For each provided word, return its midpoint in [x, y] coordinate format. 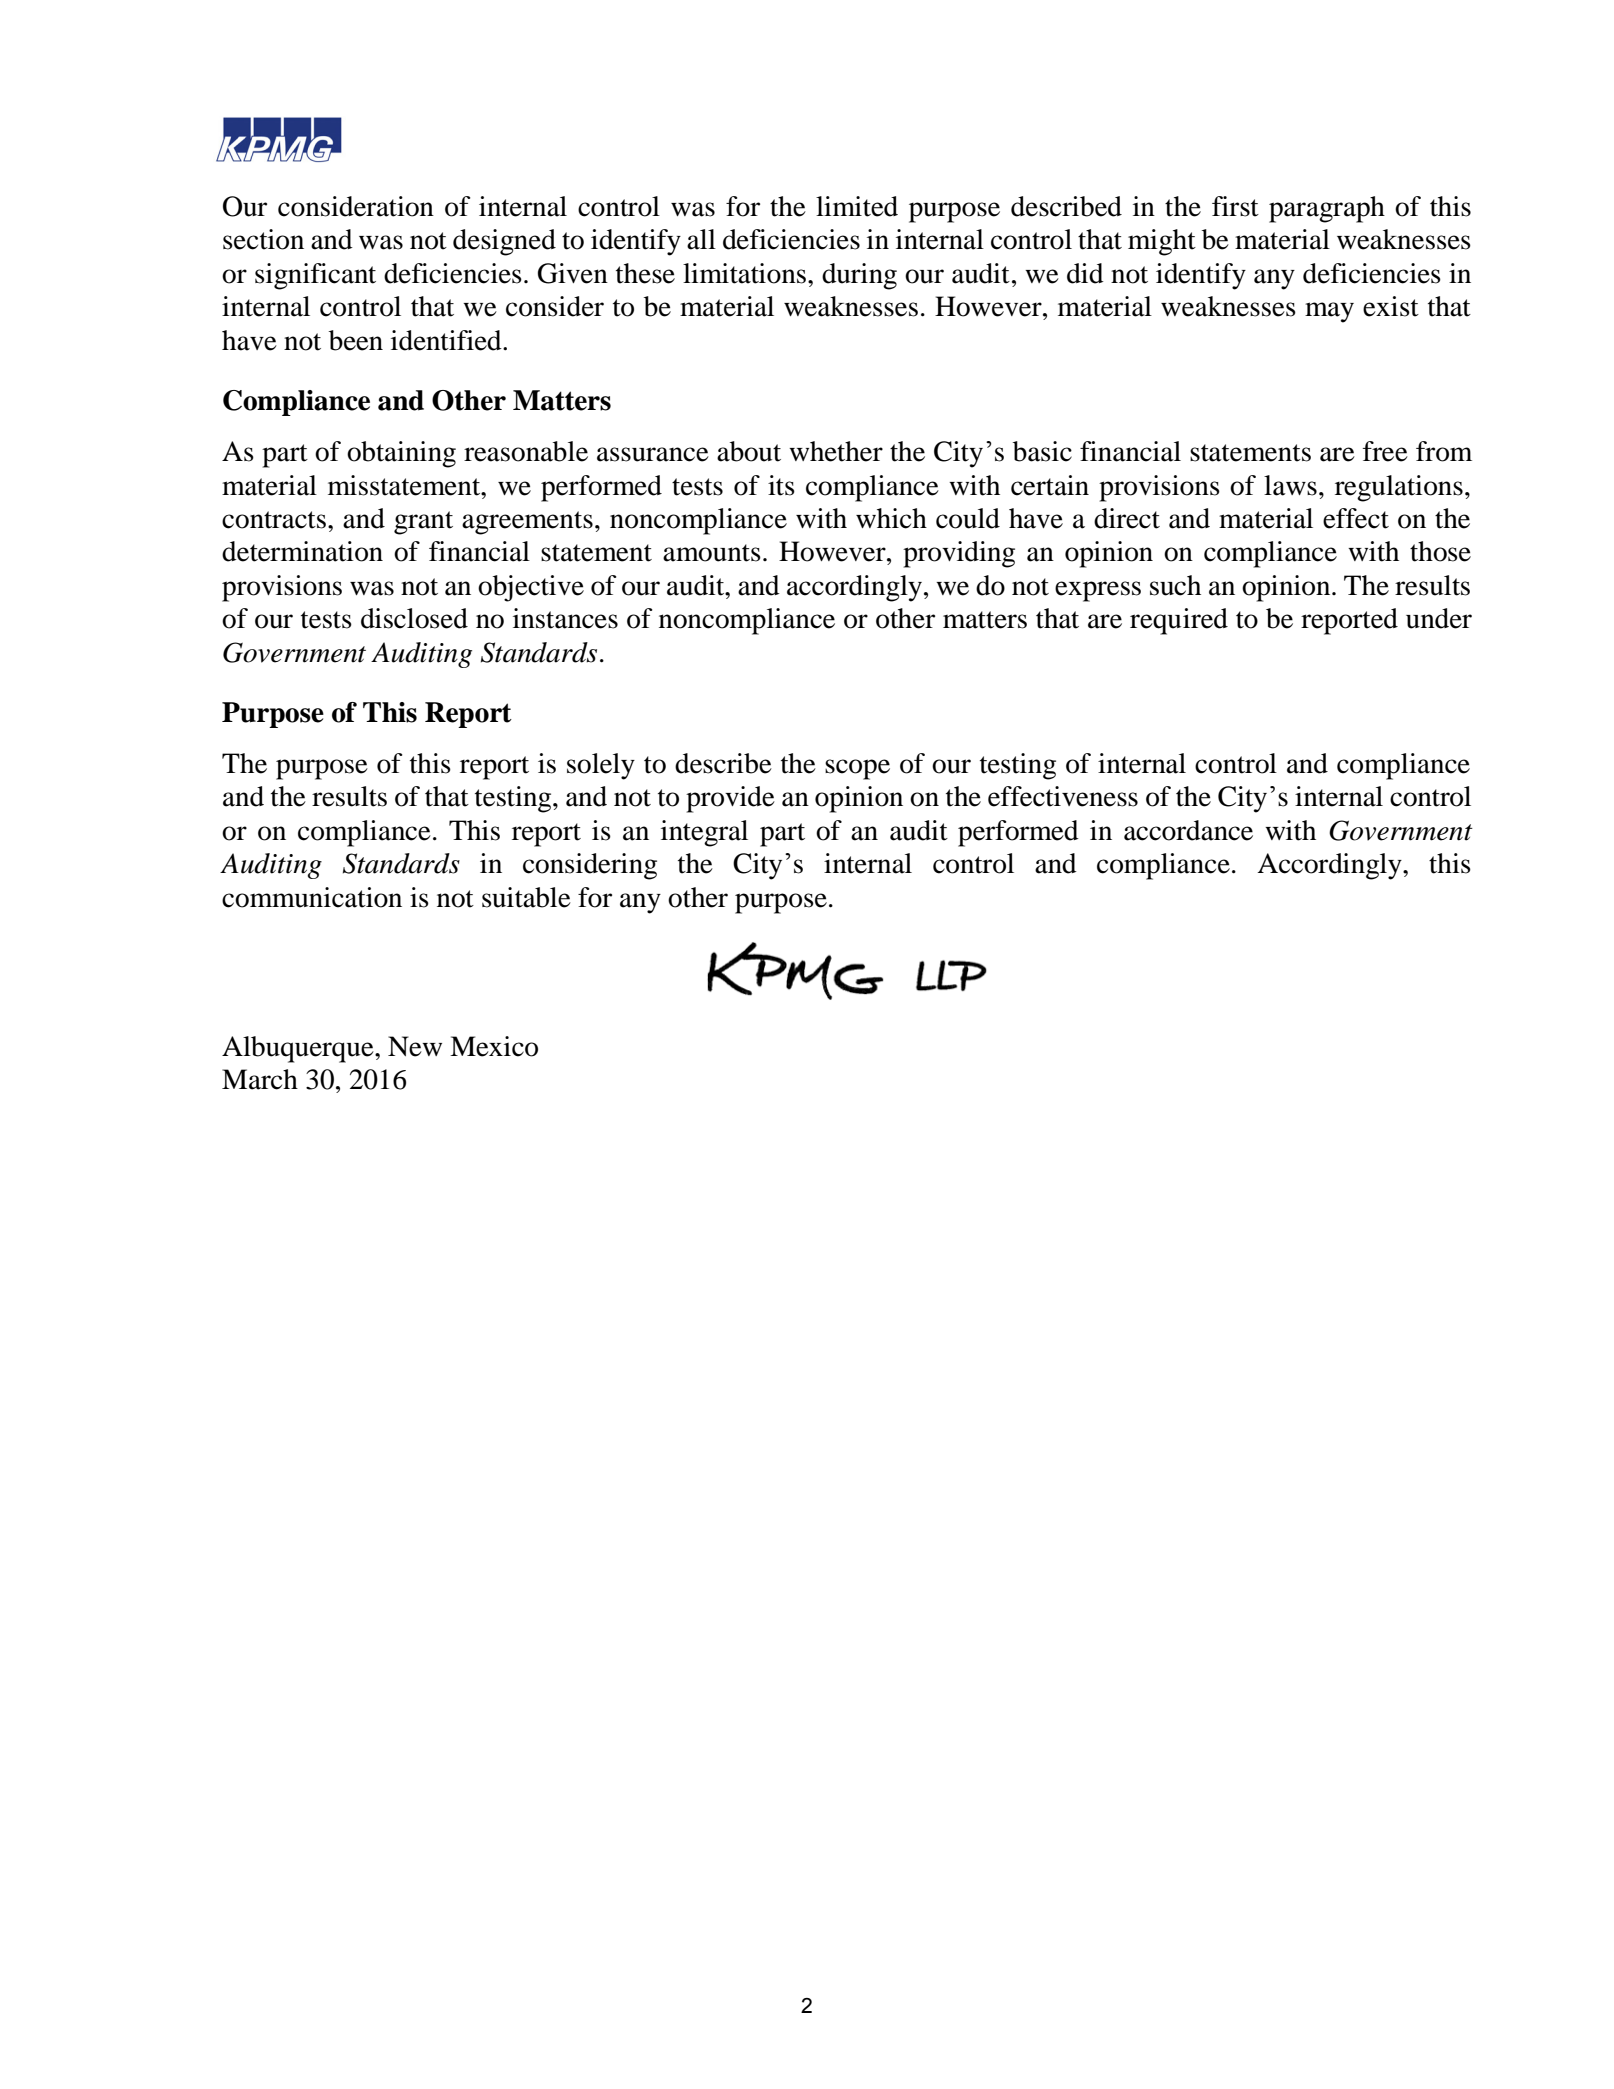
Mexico [494, 1046]
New [415, 1046]
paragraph [1327, 209]
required [1179, 621]
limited [857, 206]
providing [959, 554]
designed [504, 242]
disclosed [414, 618]
